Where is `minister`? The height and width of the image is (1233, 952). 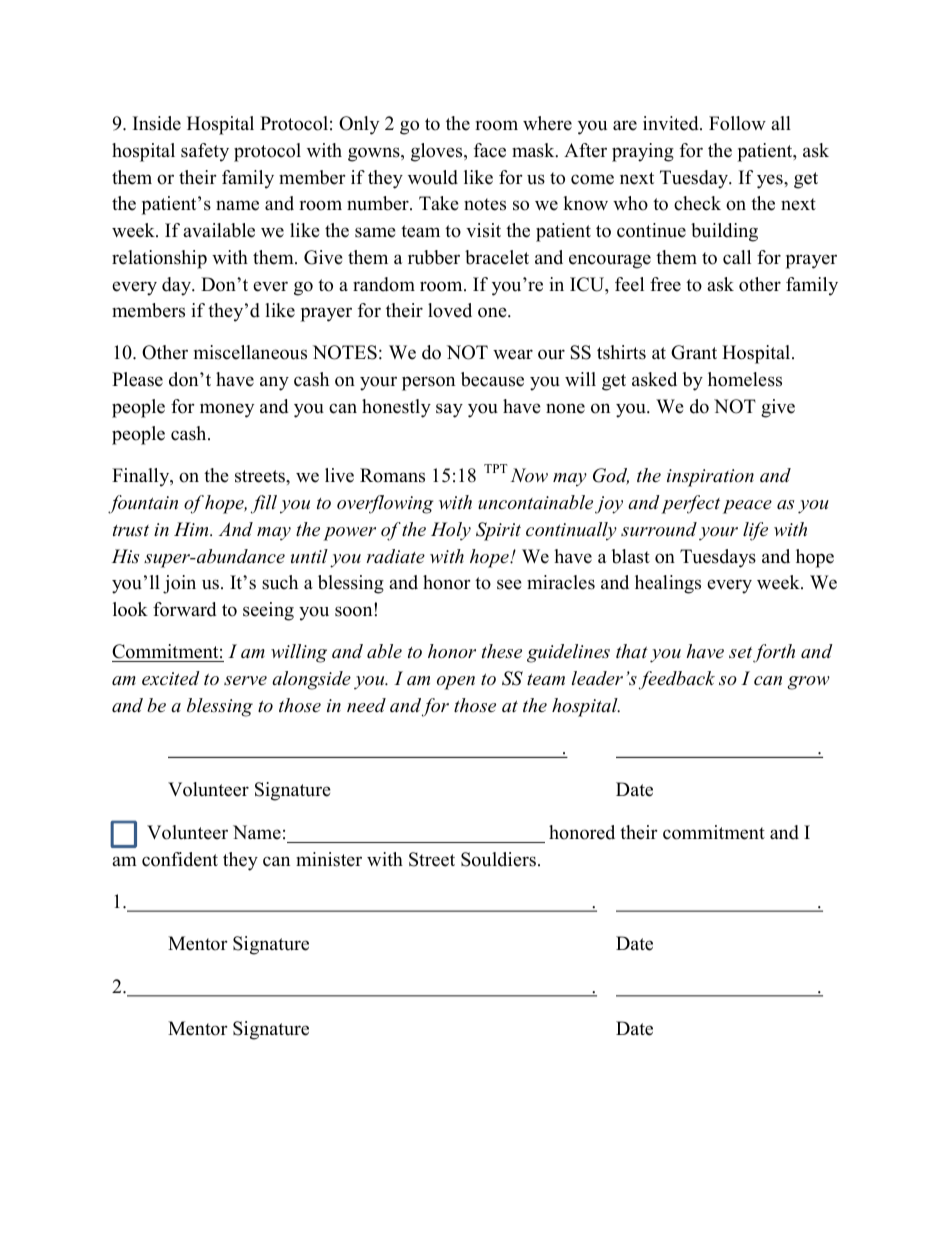 minister is located at coordinates (329, 859).
